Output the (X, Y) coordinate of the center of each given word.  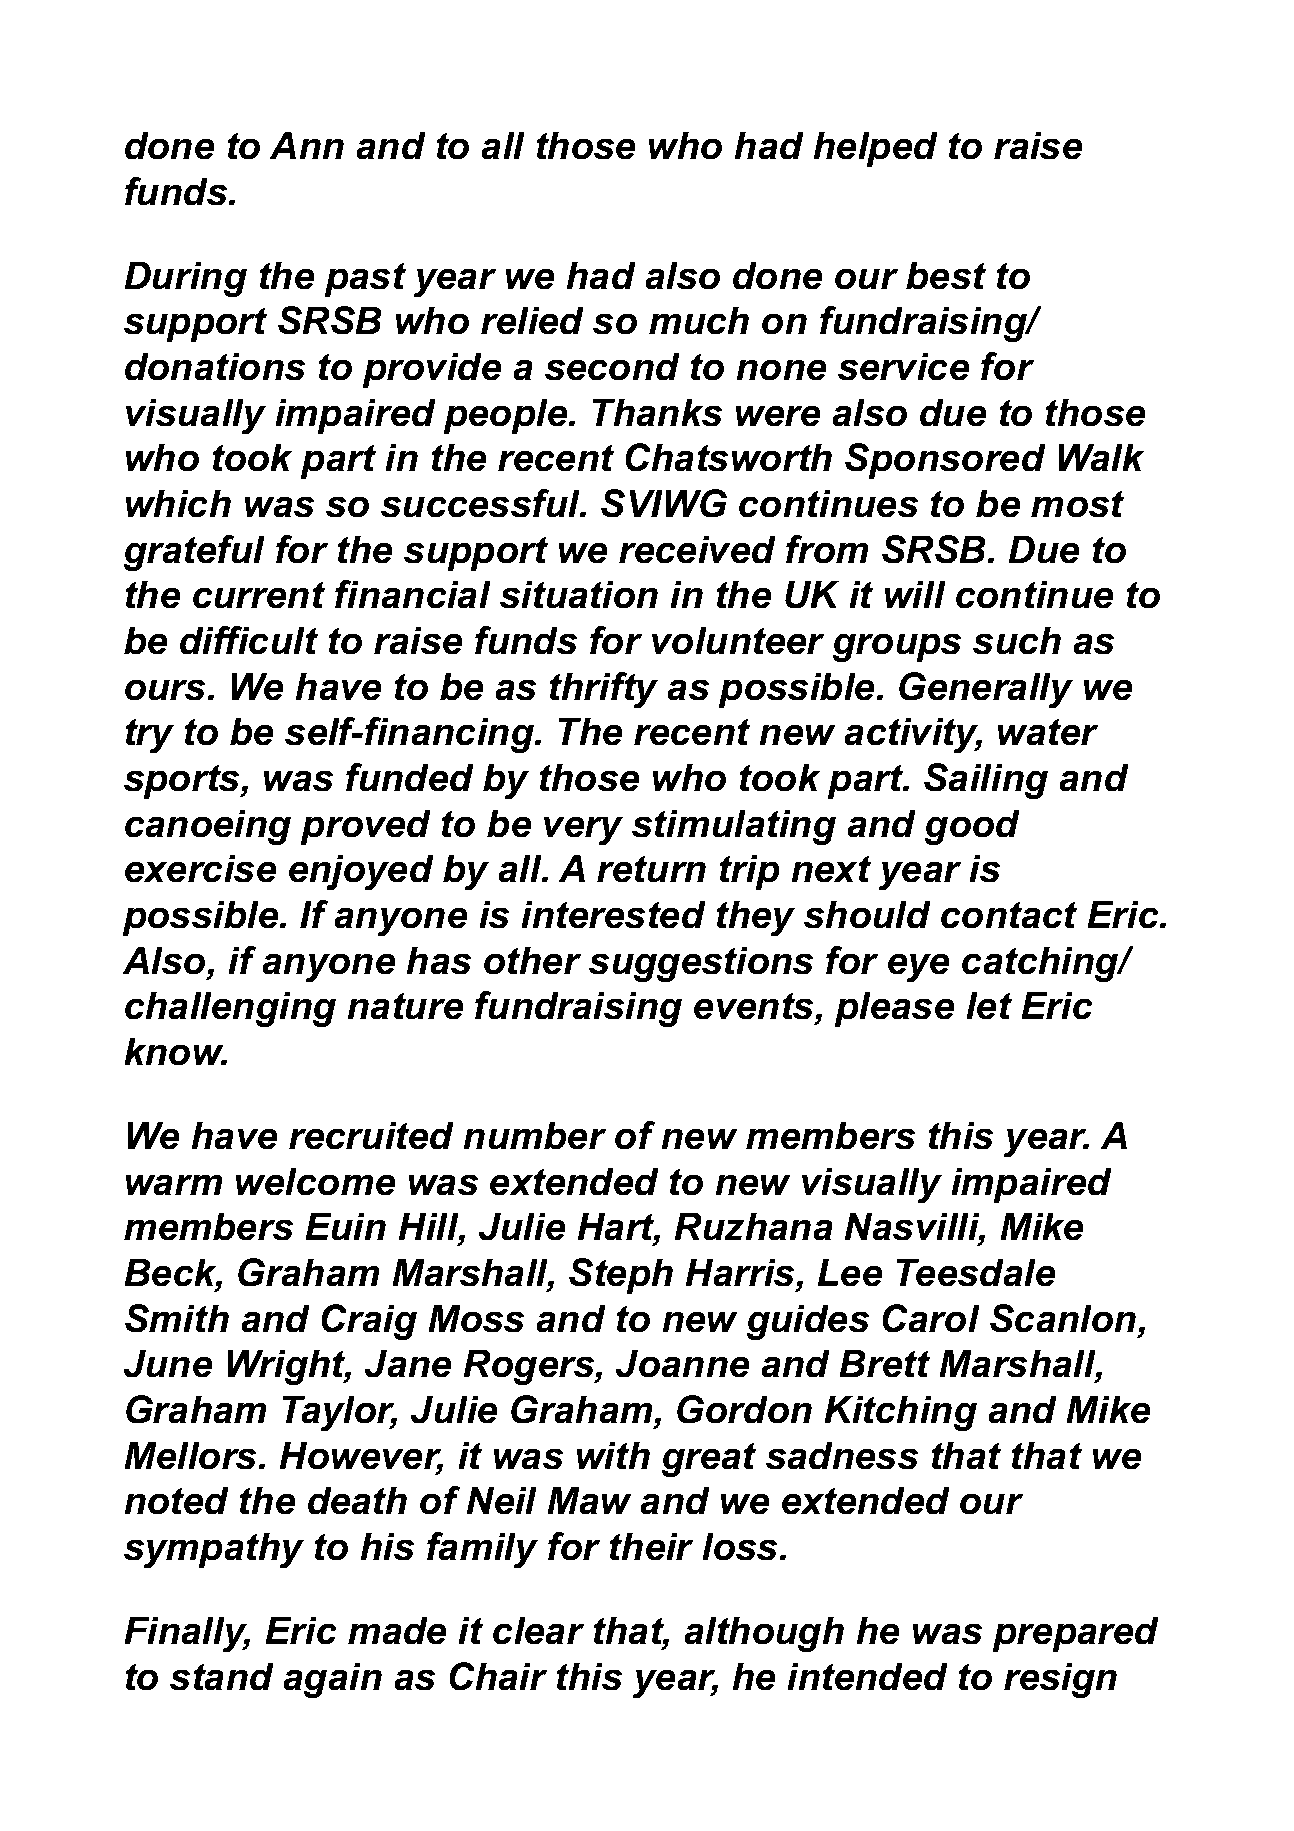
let (989, 1005)
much (699, 320)
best (946, 275)
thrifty (604, 690)
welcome (315, 1181)
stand (221, 1676)
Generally (986, 690)
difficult (249, 640)
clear (538, 1630)
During (186, 279)
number (535, 1135)
